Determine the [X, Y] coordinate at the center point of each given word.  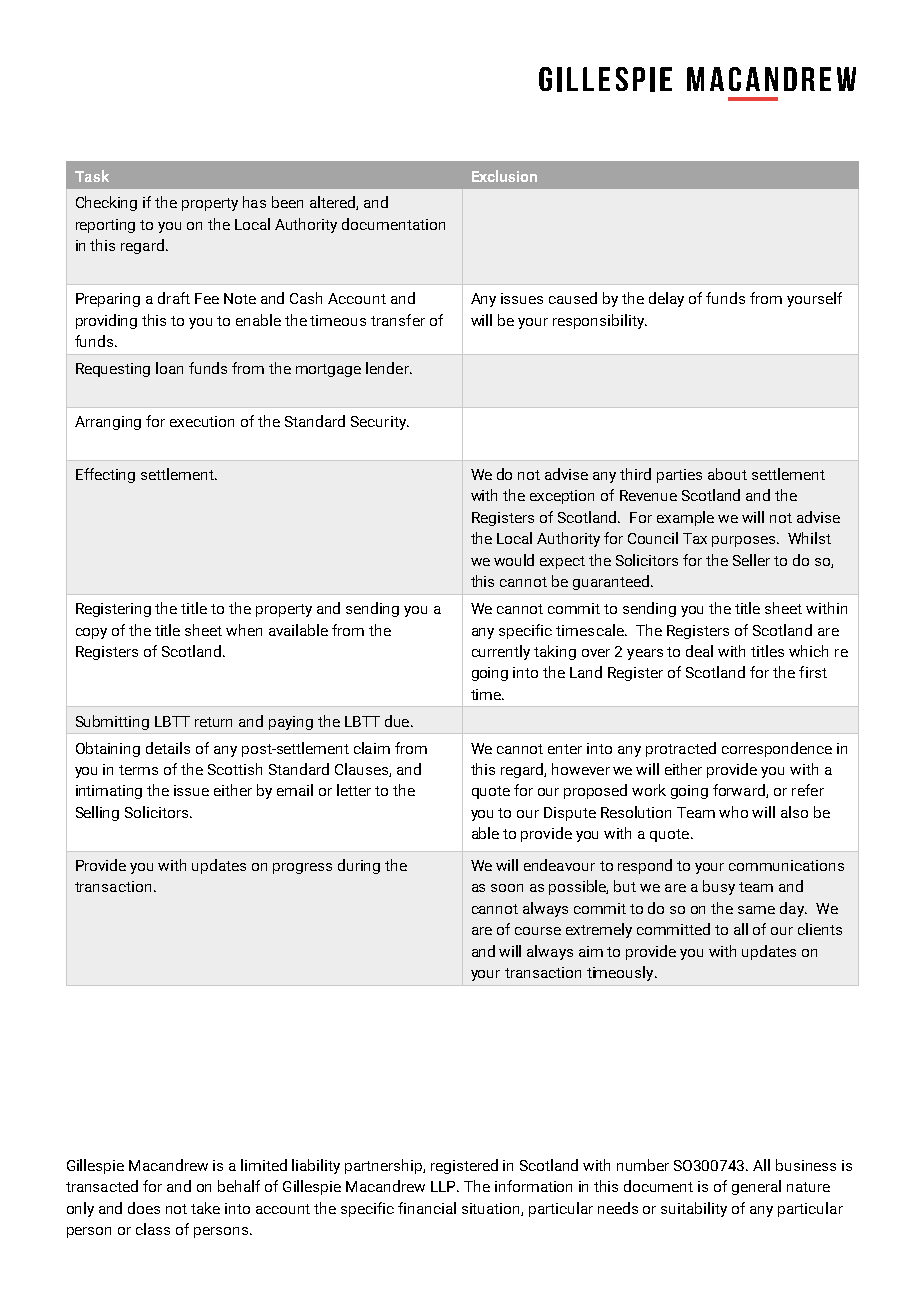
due [397, 721]
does [144, 1208]
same [756, 910]
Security [379, 423]
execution [202, 421]
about [727, 474]
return [213, 722]
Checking [106, 203]
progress [302, 868]
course [538, 931]
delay [666, 299]
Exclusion [504, 176]
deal [699, 651]
